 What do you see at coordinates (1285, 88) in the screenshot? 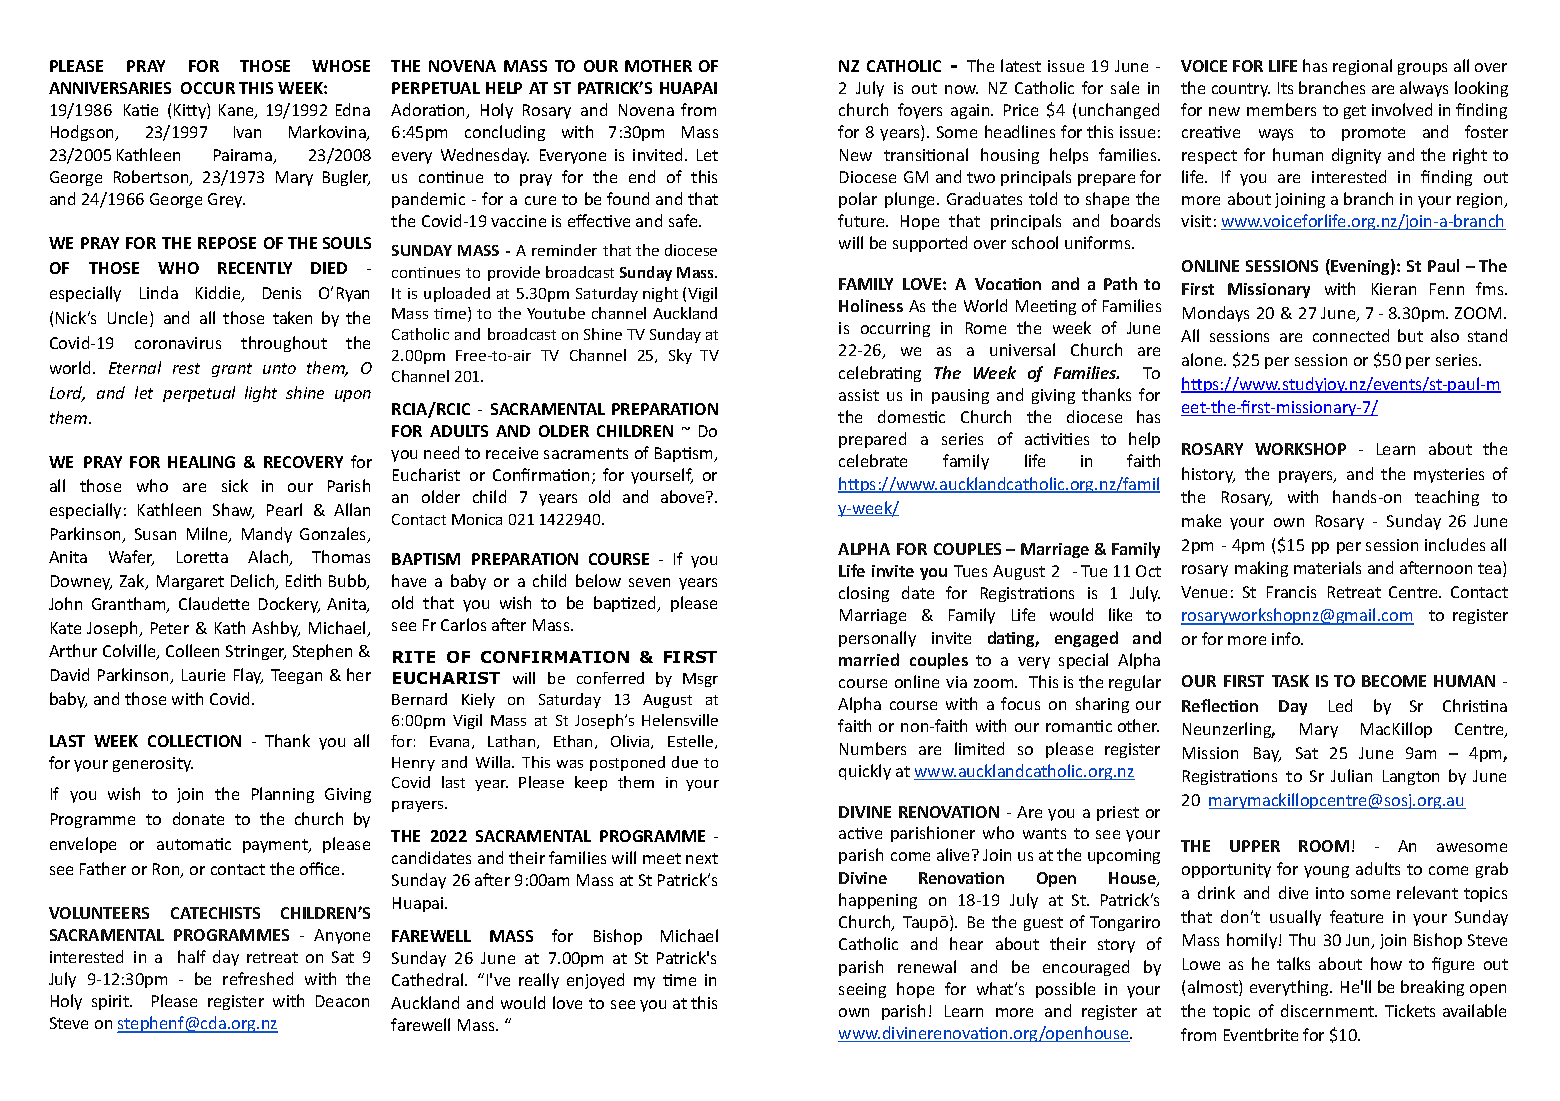
I see `Its` at bounding box center [1285, 88].
